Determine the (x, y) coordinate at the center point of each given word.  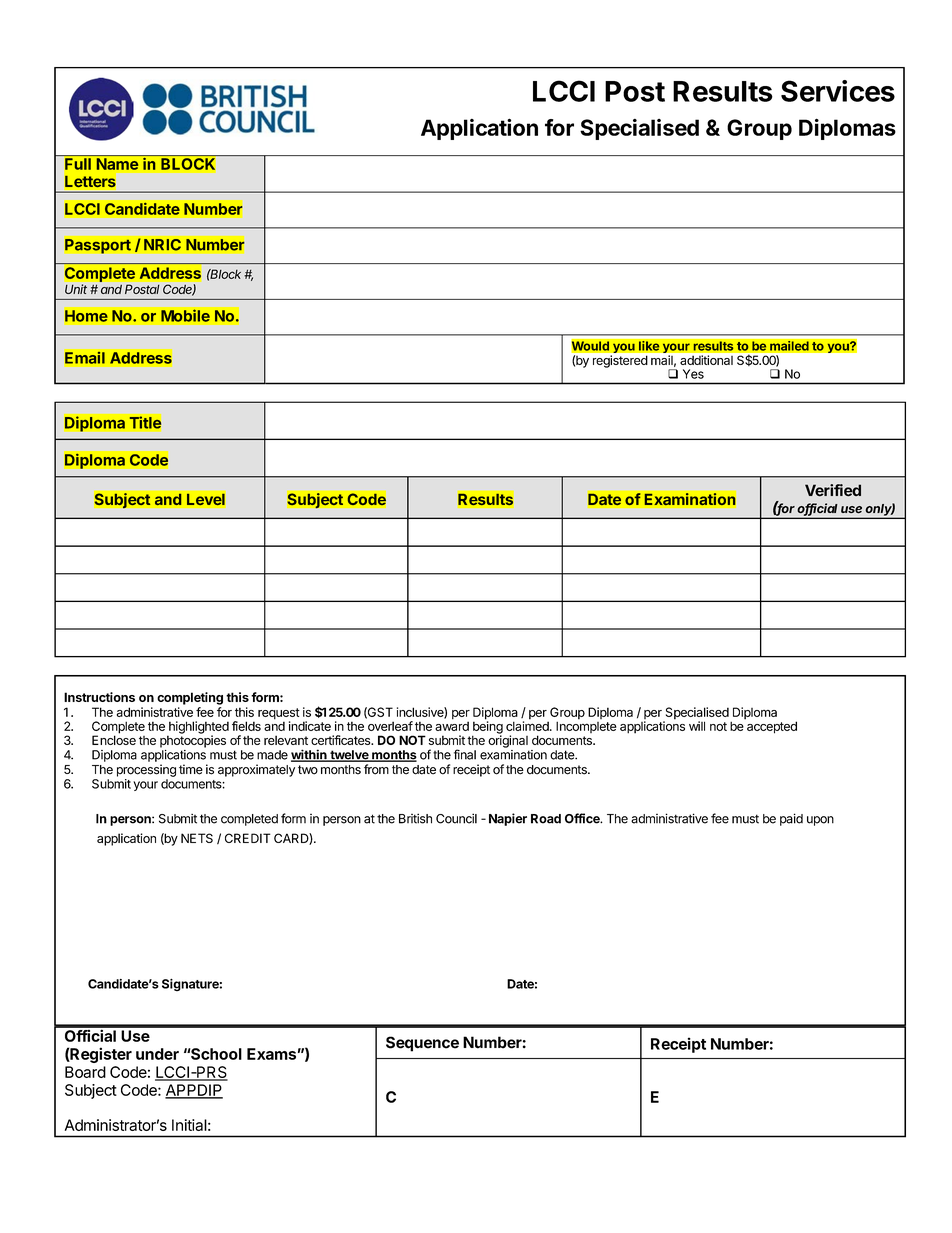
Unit (76, 289)
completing (190, 698)
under (157, 1054)
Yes (693, 374)
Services (838, 91)
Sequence (422, 1044)
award (452, 725)
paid (791, 819)
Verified (833, 490)
